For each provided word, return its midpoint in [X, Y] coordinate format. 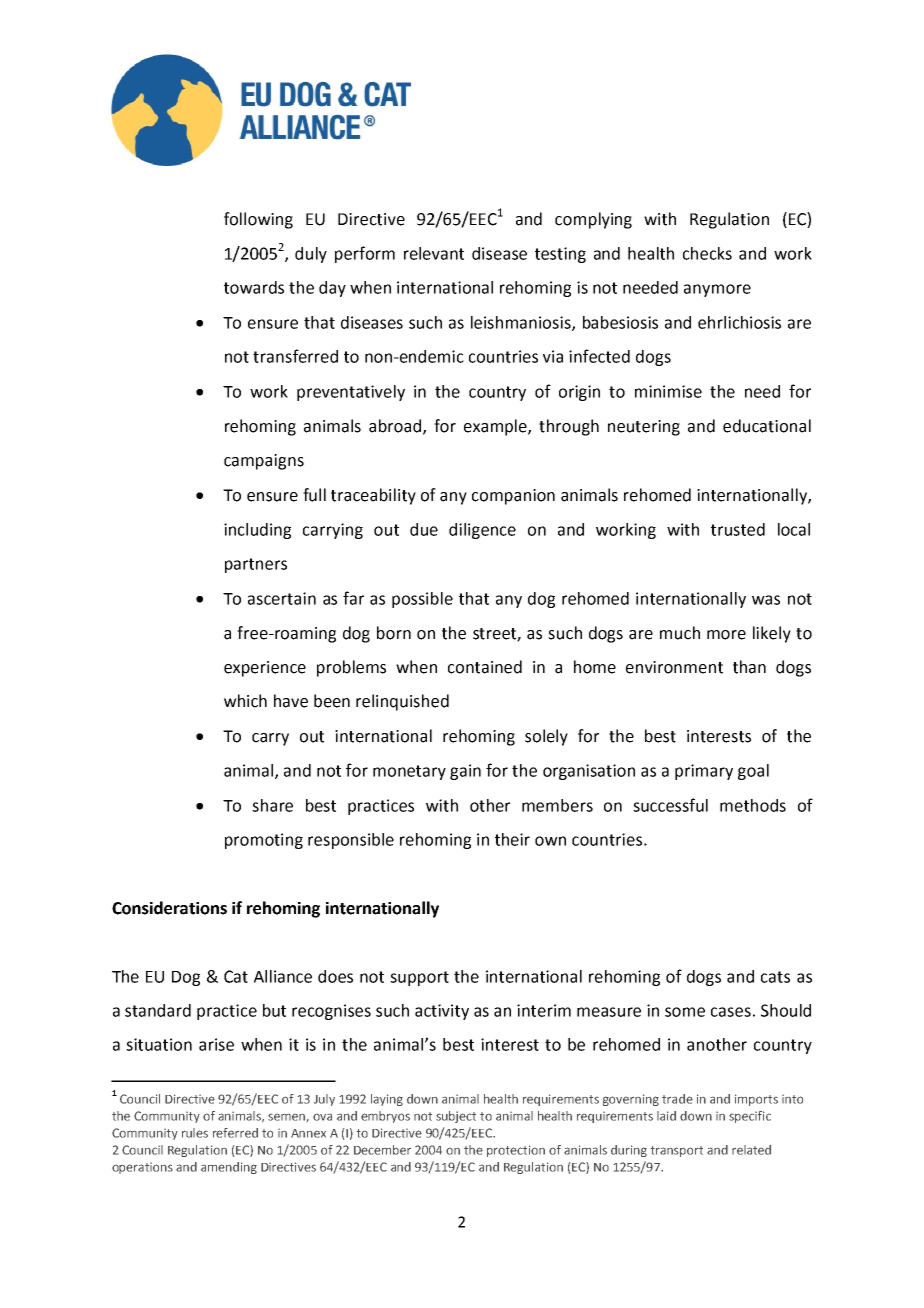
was [766, 600]
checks [707, 253]
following [258, 220]
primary [704, 772]
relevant [434, 253]
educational [767, 426]
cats [775, 977]
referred [235, 1133]
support [419, 978]
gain [465, 772]
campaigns [264, 462]
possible [422, 600]
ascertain [282, 598]
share [272, 805]
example [496, 427]
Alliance [283, 976]
